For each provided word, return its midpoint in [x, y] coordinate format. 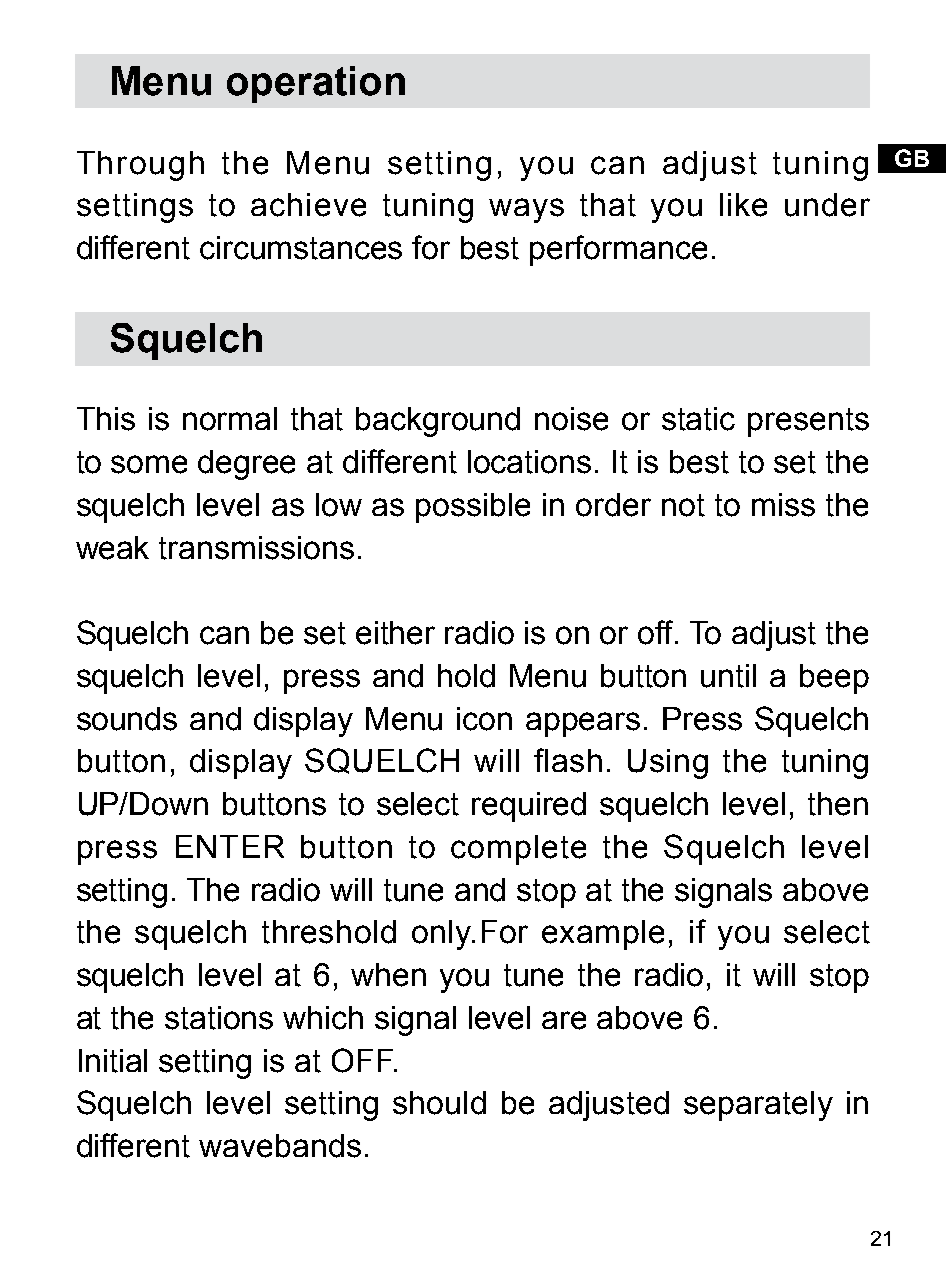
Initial [113, 1061]
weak [112, 548]
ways [526, 210]
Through [140, 166]
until [728, 676]
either [395, 633]
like [743, 205]
